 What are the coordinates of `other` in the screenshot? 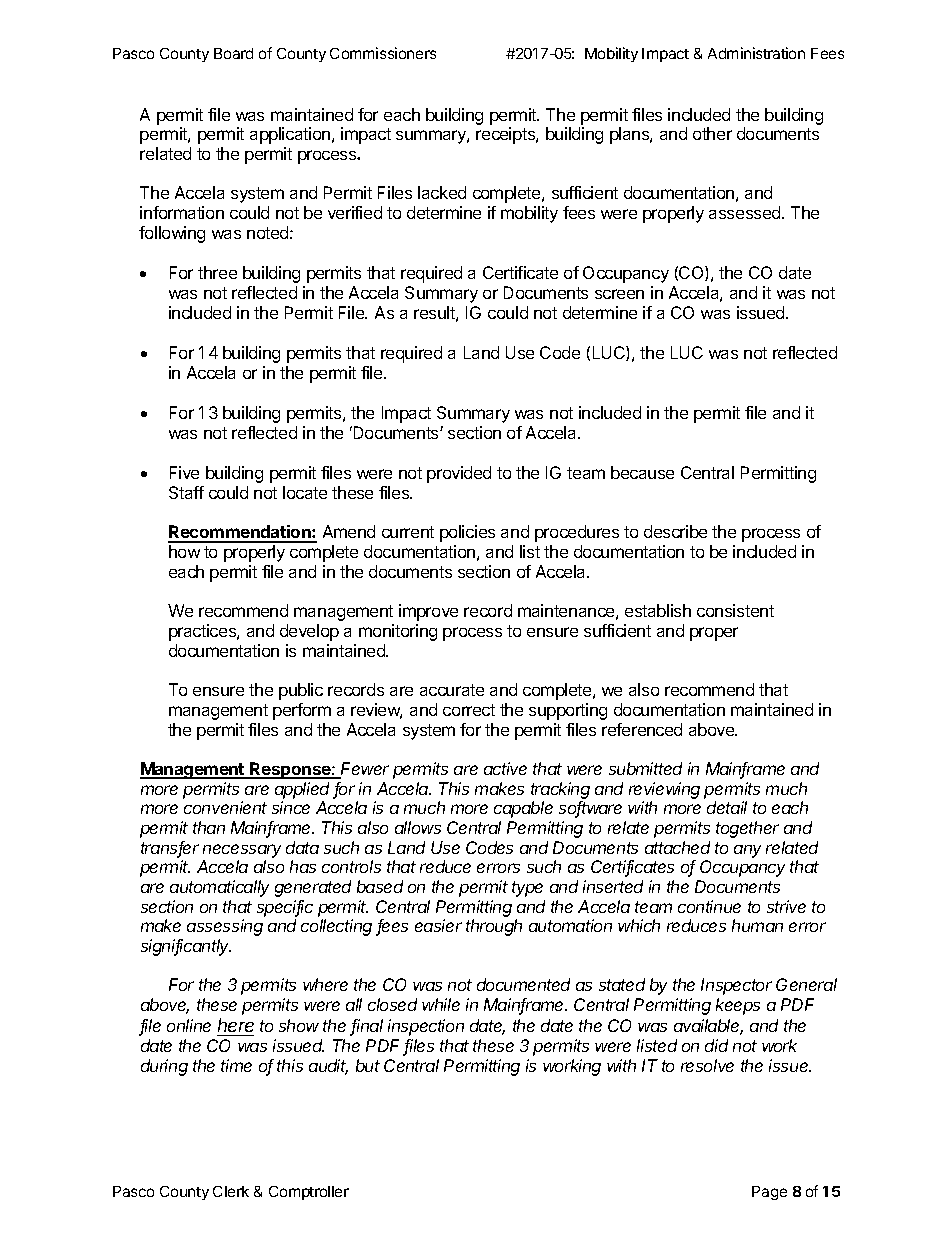 It's located at (712, 133).
